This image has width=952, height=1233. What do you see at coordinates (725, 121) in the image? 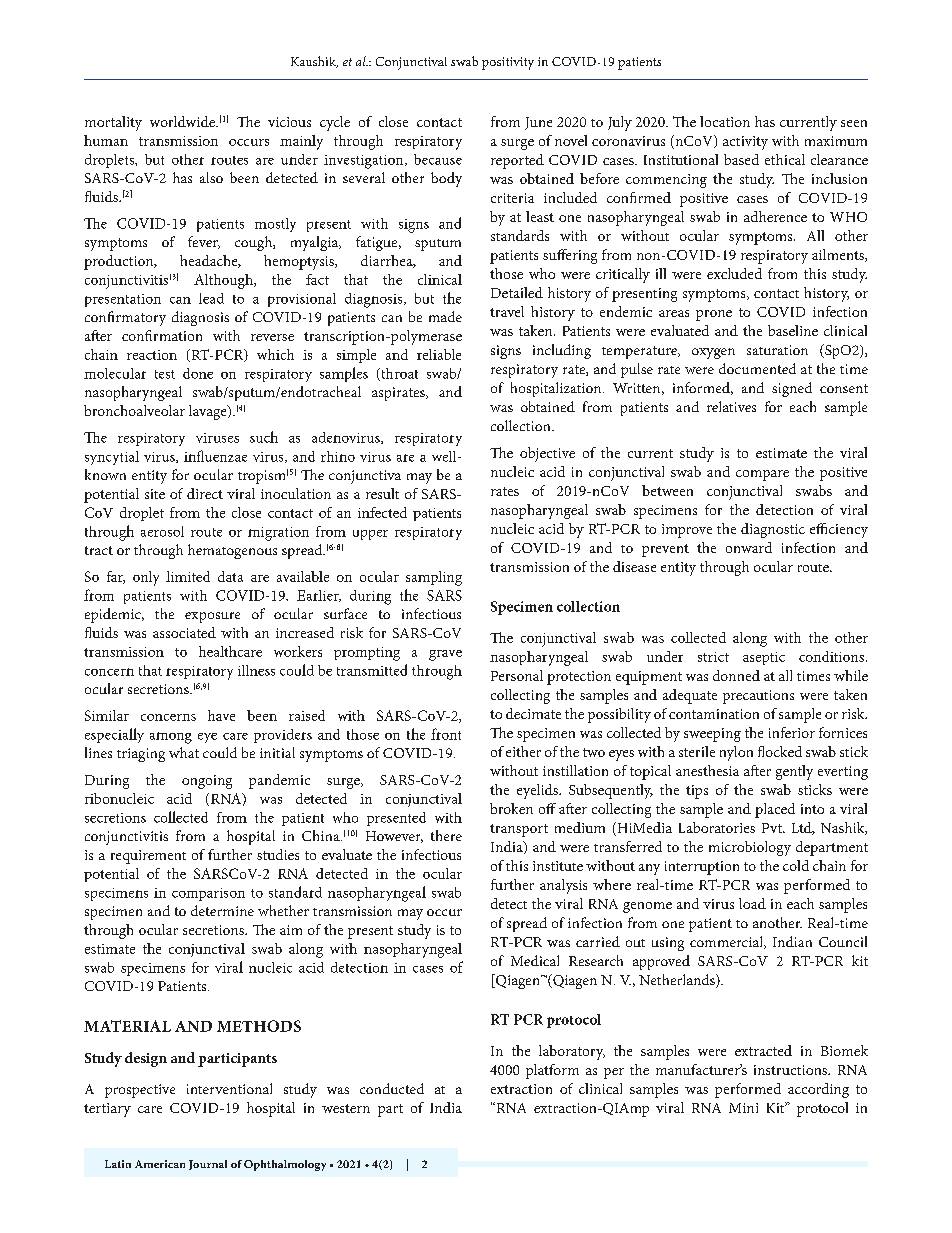
I see `location` at bounding box center [725, 121].
